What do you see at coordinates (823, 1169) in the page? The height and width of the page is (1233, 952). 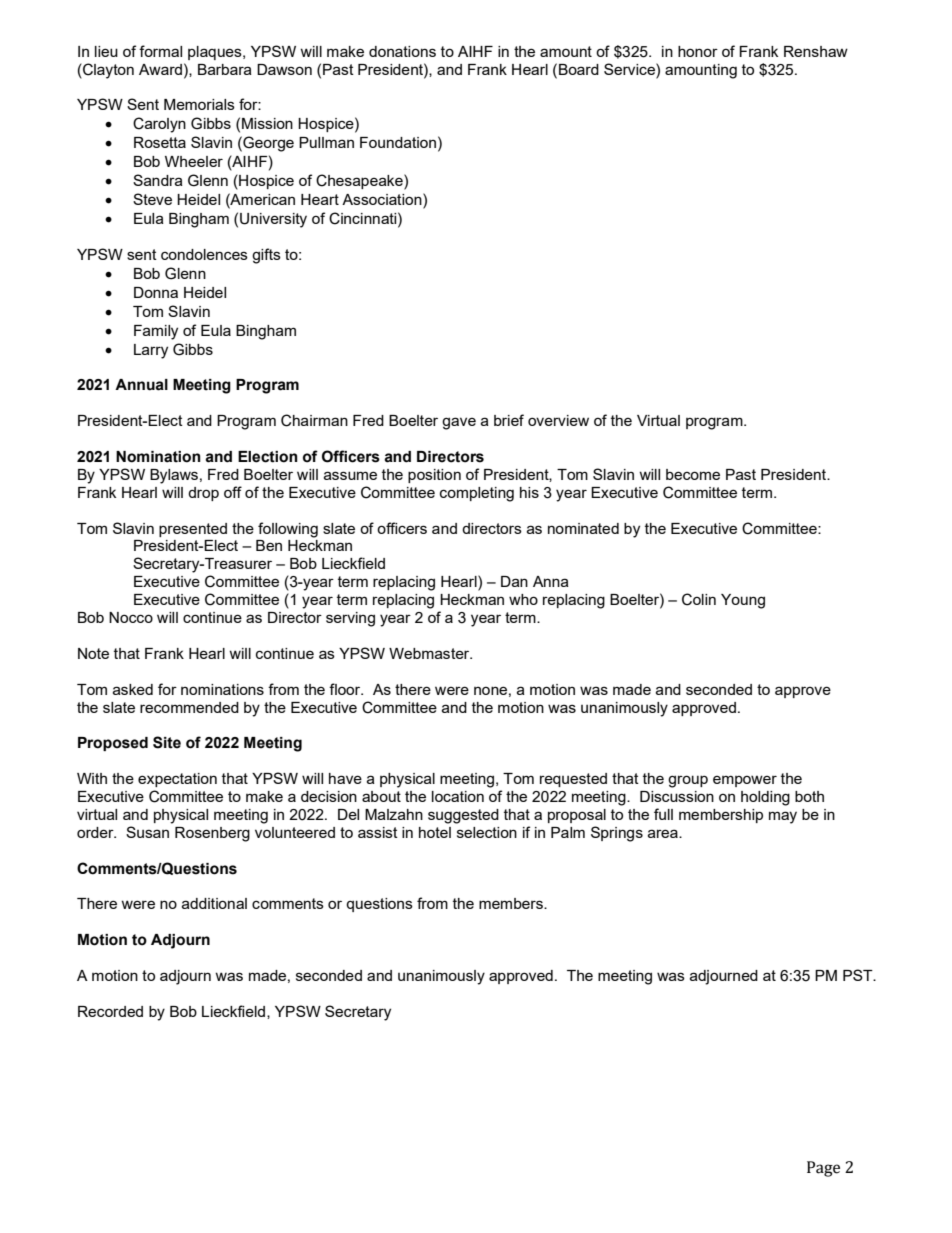 I see `Page` at bounding box center [823, 1169].
